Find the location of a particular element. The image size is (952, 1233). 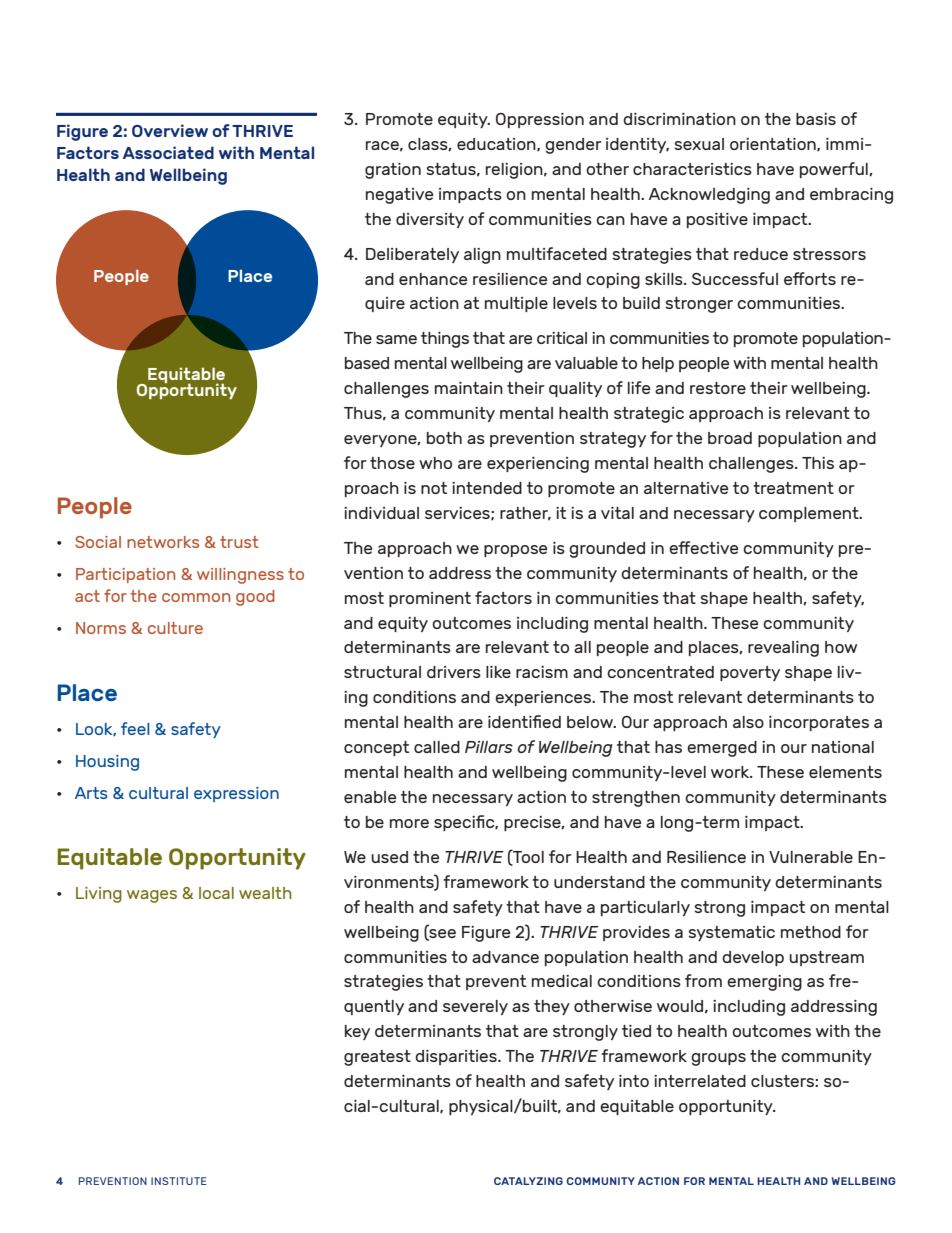

sexual is located at coordinates (699, 144).
